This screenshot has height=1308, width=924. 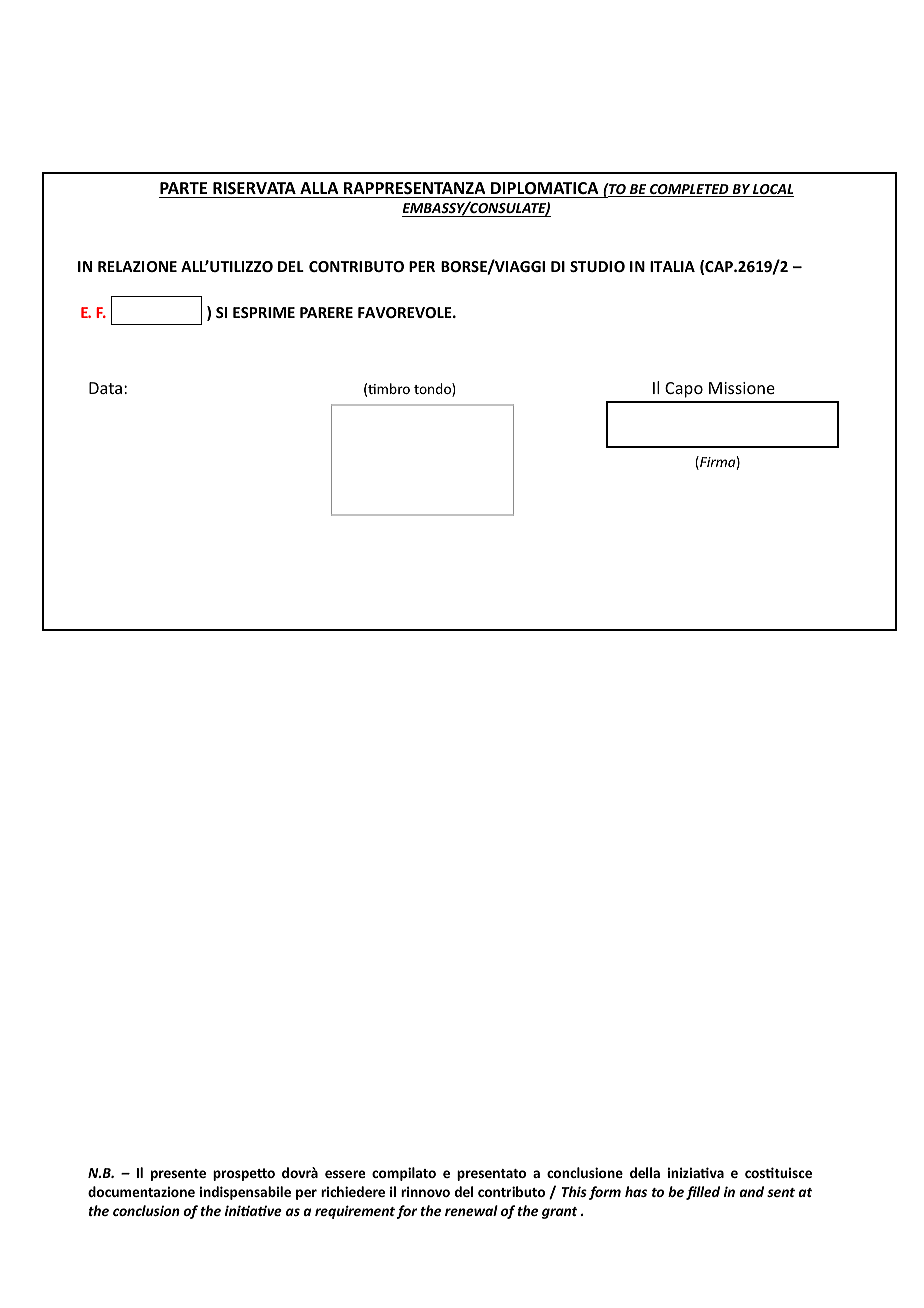 What do you see at coordinates (471, 1210) in the screenshot?
I see `renewal` at bounding box center [471, 1210].
